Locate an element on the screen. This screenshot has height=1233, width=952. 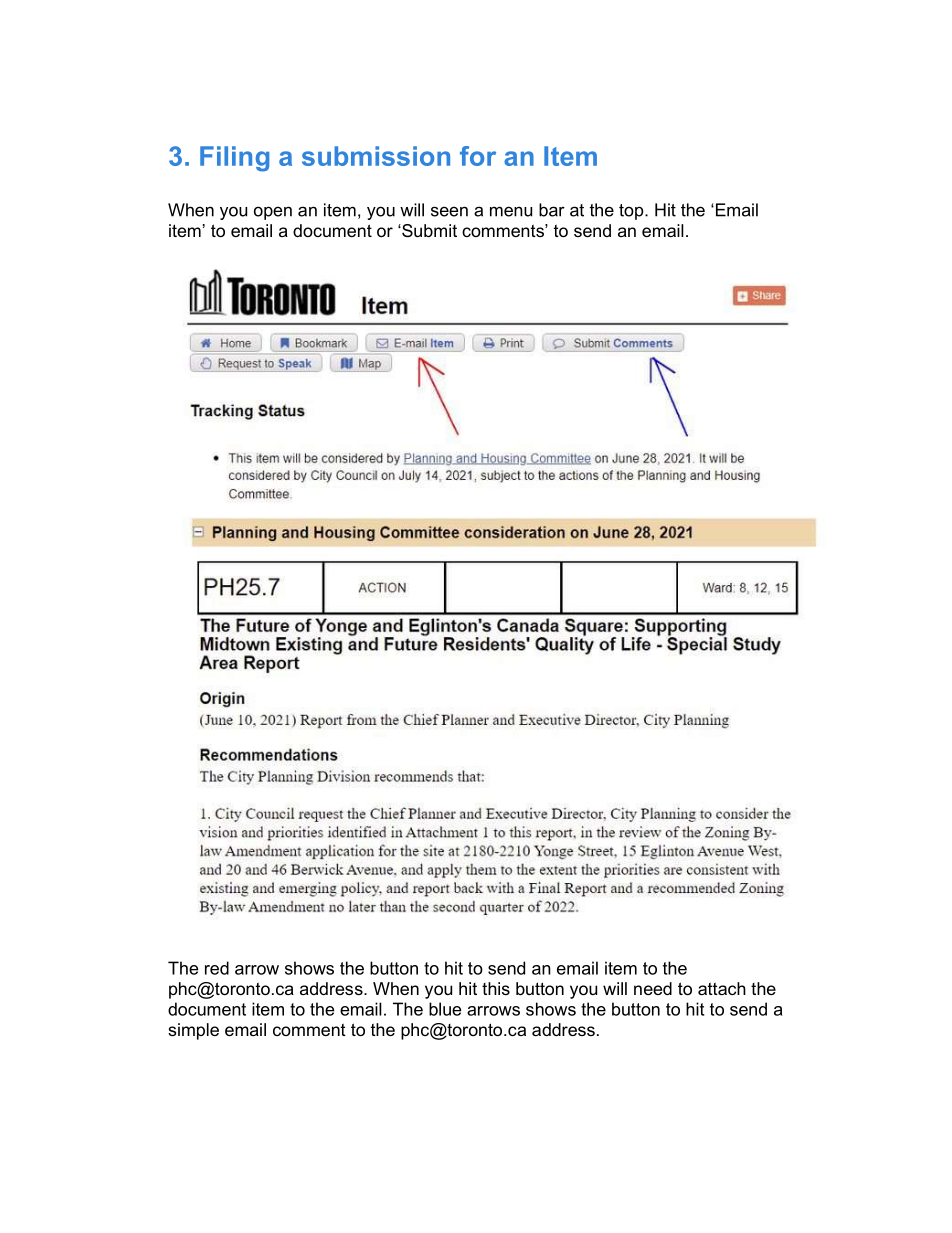
Filing is located at coordinates (234, 159).
